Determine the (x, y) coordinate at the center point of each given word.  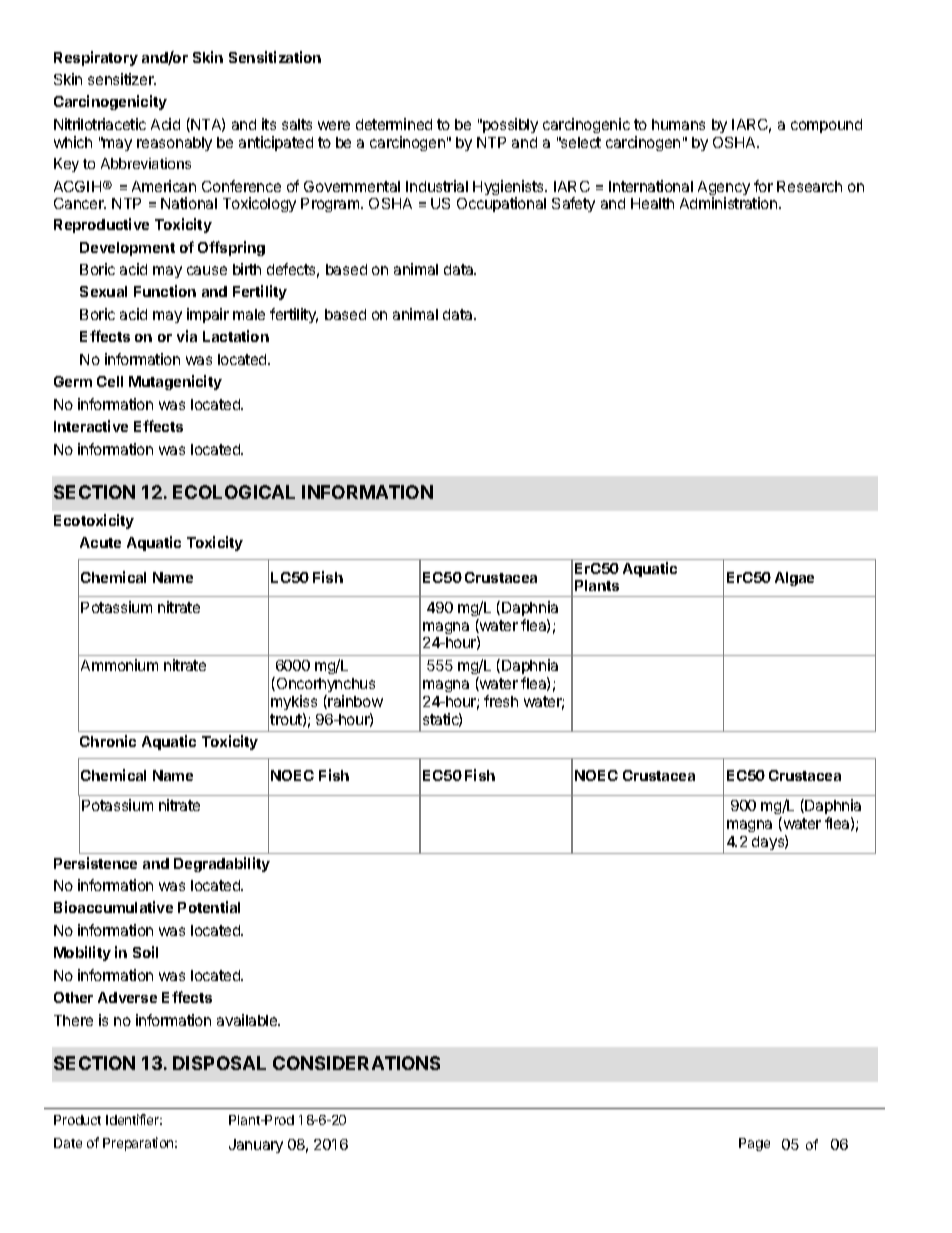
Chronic (108, 741)
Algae (794, 579)
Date (68, 1143)
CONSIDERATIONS (356, 1063)
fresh (501, 701)
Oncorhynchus (324, 684)
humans (678, 124)
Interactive (91, 426)
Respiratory (96, 58)
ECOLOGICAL (234, 492)
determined (394, 124)
